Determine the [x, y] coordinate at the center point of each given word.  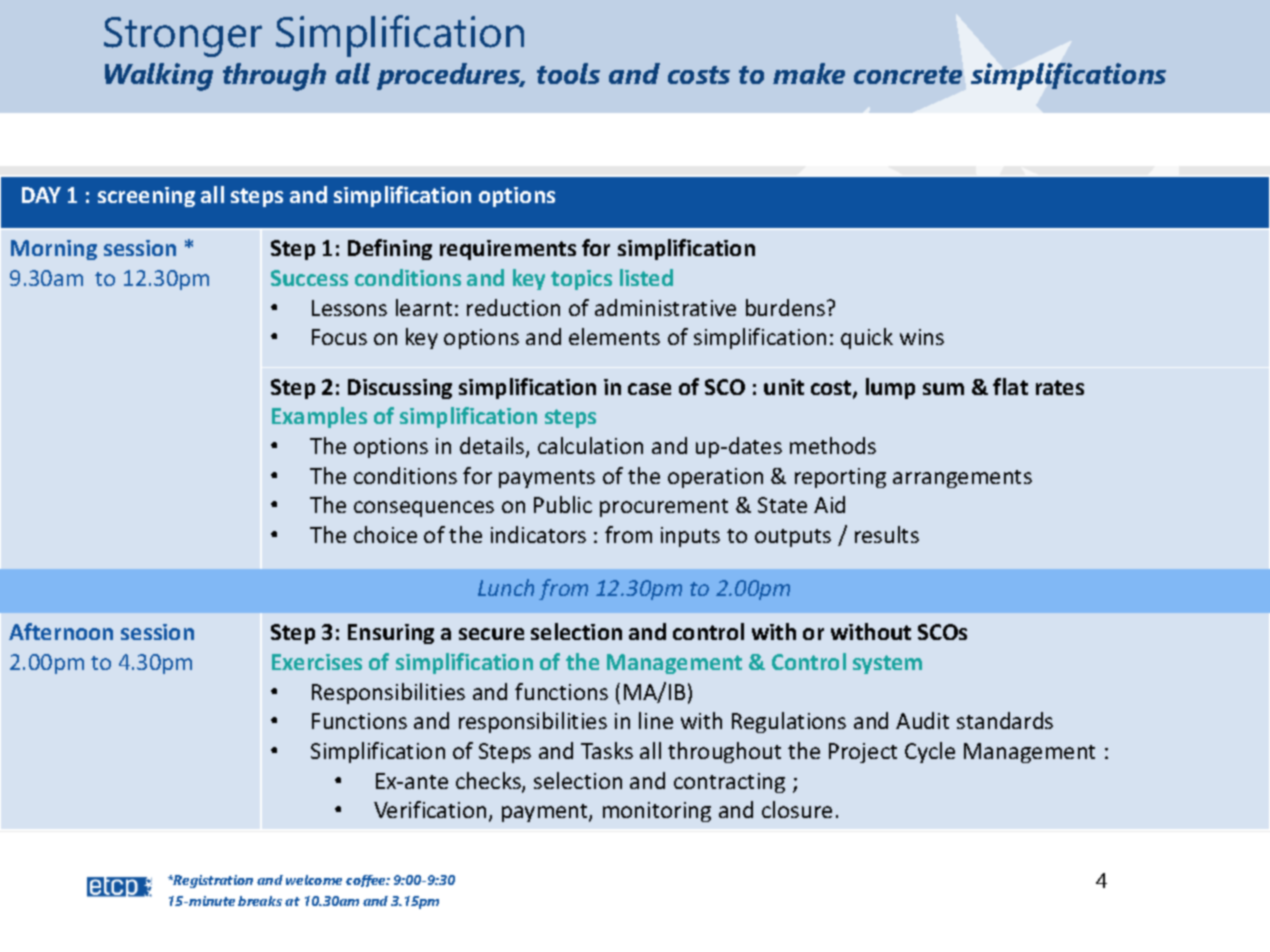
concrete [908, 75]
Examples [319, 417]
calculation [590, 445]
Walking [159, 77]
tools [568, 73]
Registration [212, 881]
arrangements [962, 479]
